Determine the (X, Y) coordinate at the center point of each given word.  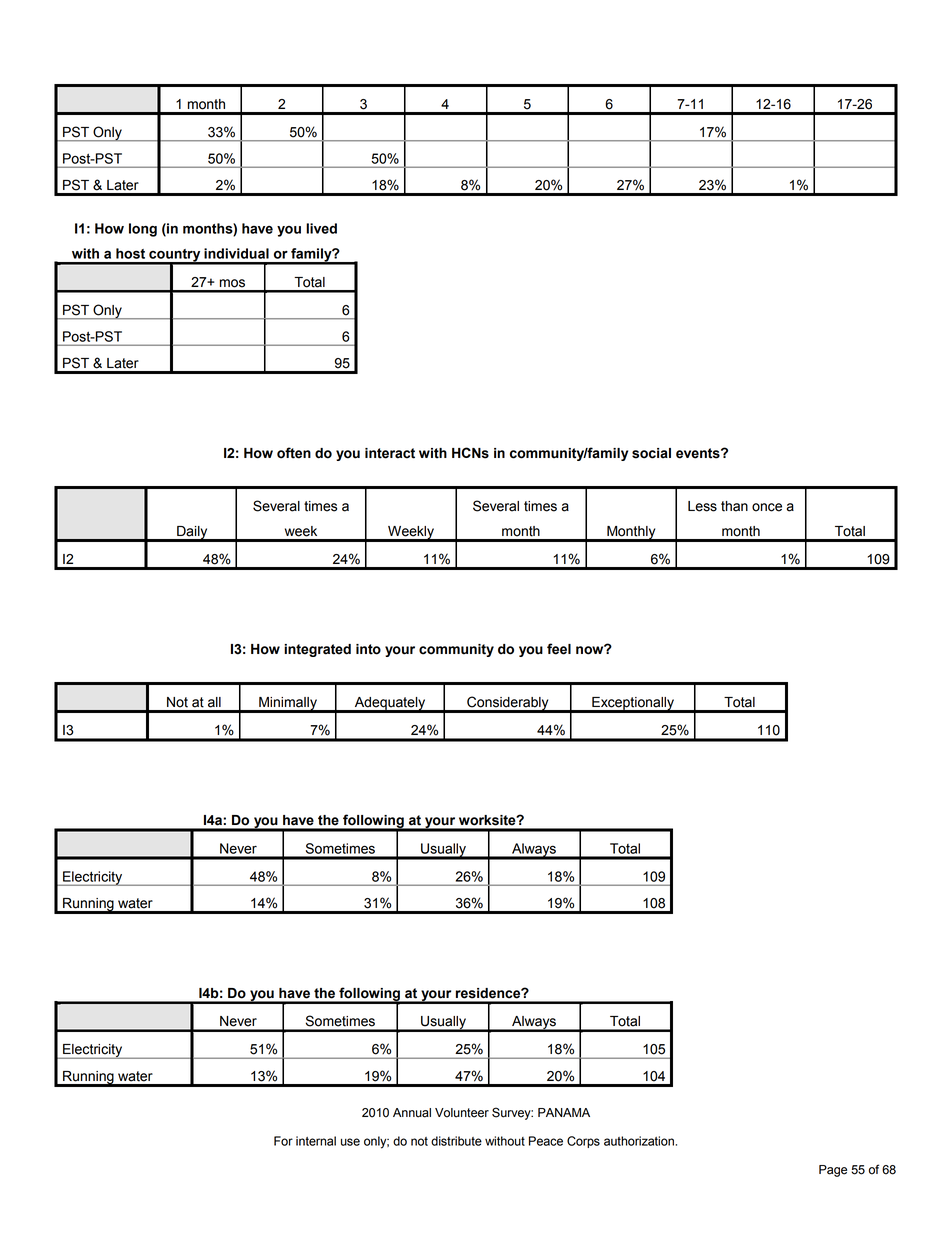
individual (236, 253)
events (699, 453)
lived (321, 228)
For (283, 1141)
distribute (456, 1141)
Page (833, 1171)
